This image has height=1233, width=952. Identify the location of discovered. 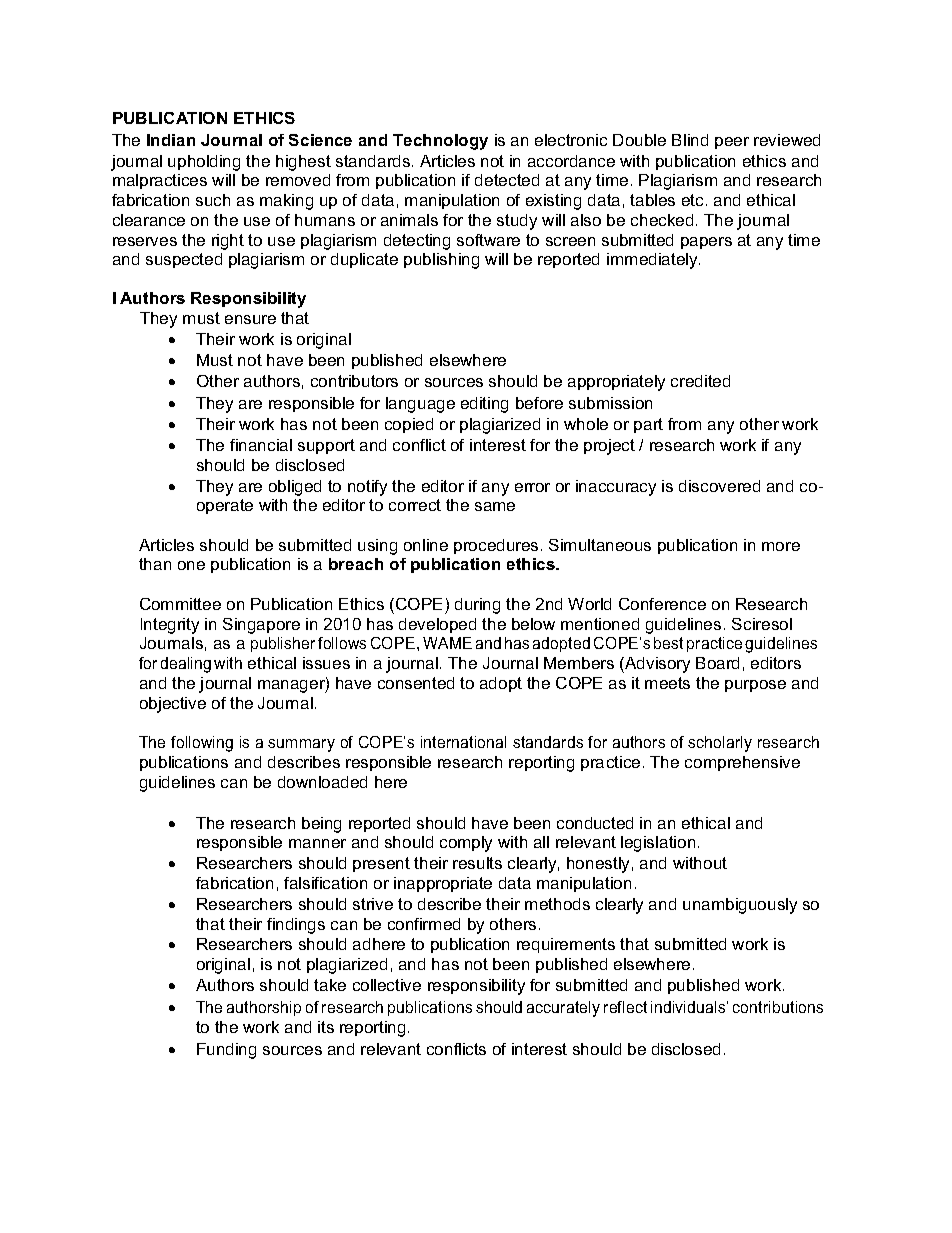
(719, 486).
